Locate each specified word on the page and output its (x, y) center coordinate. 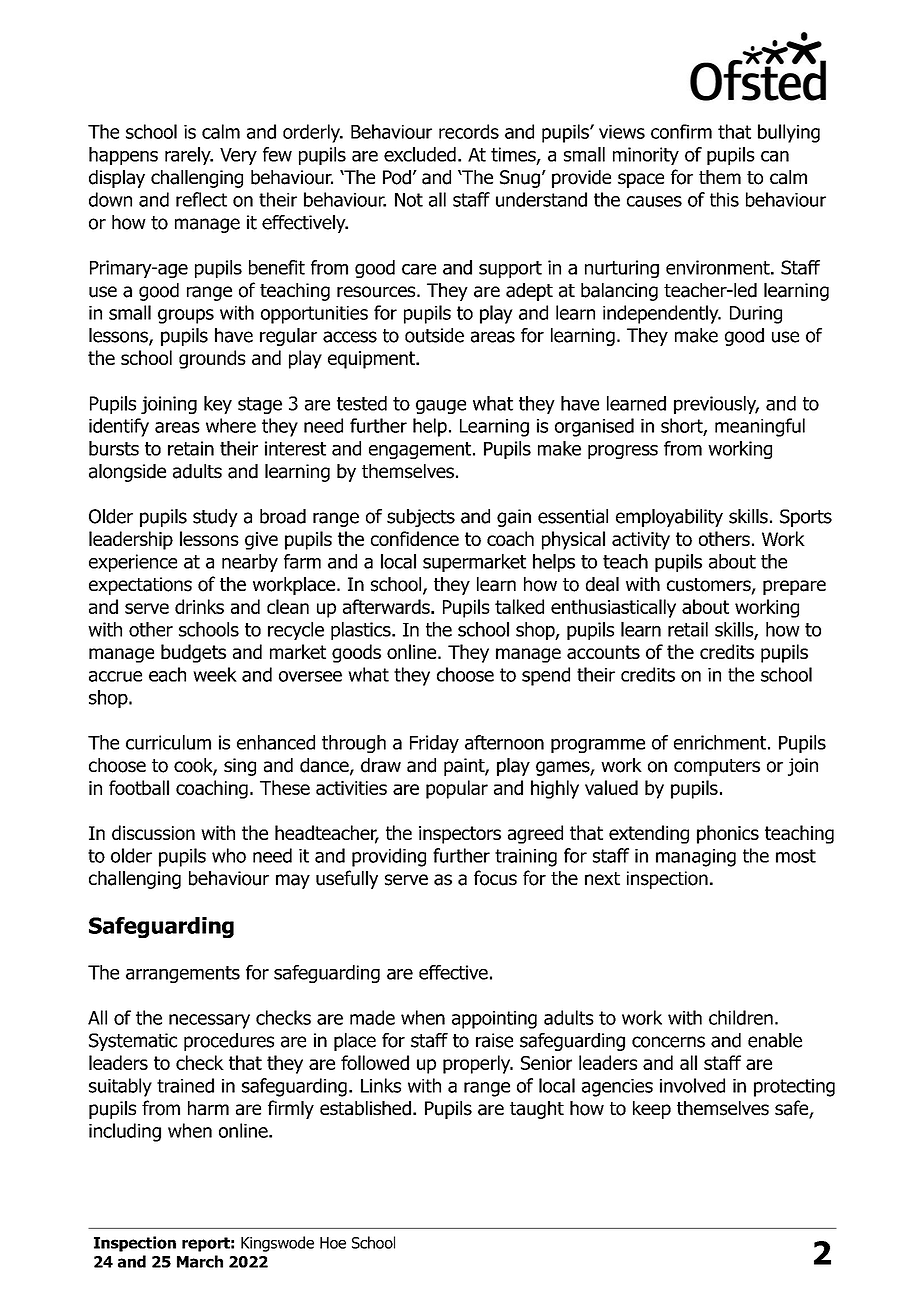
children (741, 1017)
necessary (209, 1021)
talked (519, 606)
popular (457, 789)
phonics (728, 834)
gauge (441, 406)
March (200, 1261)
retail (688, 629)
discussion (153, 832)
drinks (199, 606)
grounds (212, 359)
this (724, 199)
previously (716, 405)
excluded (420, 154)
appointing (494, 1020)
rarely (189, 156)
